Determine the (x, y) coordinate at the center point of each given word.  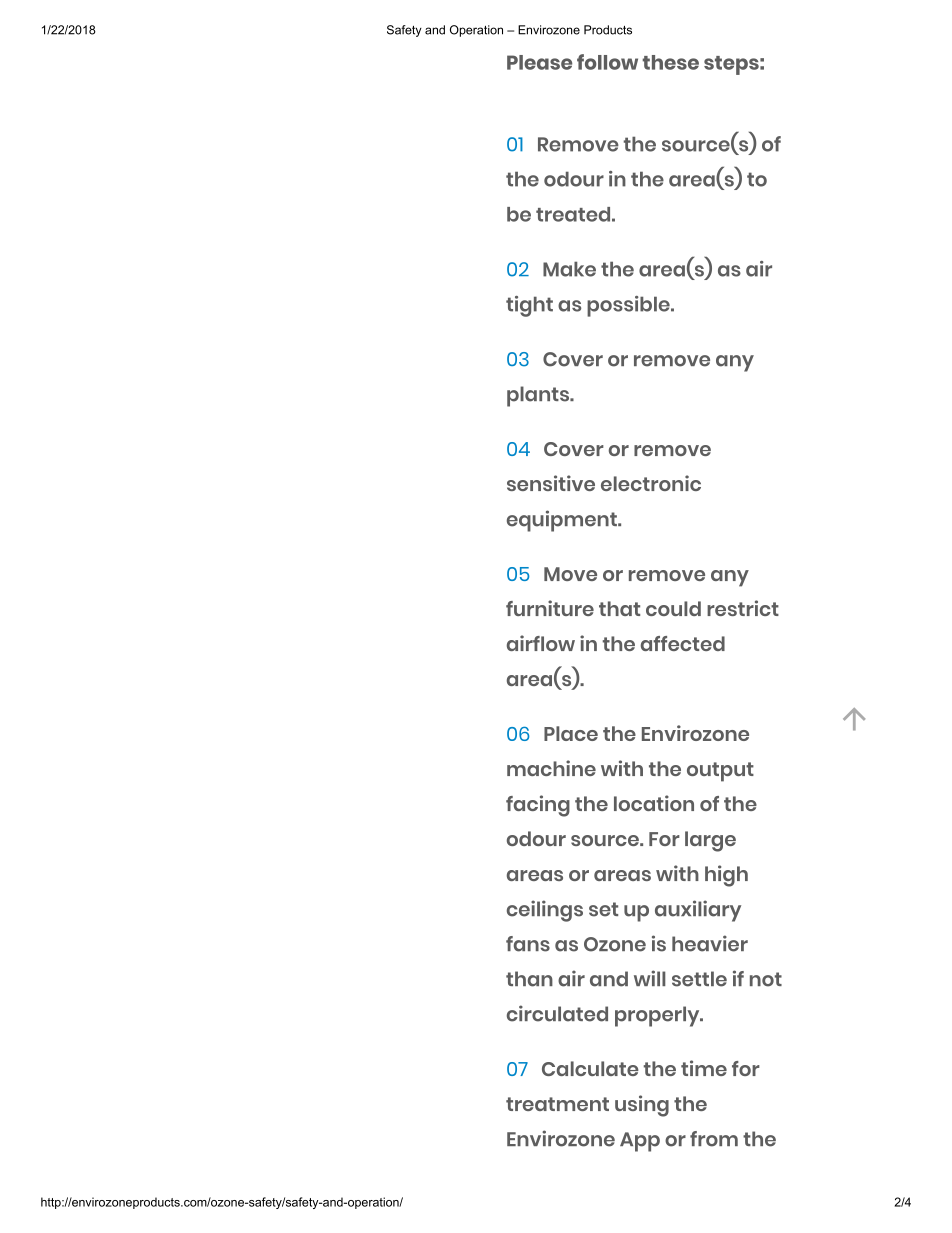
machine (551, 768)
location (654, 803)
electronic (651, 483)
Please (539, 62)
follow (607, 62)
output (720, 772)
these (670, 62)
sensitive (551, 483)
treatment (557, 1104)
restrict (743, 608)
